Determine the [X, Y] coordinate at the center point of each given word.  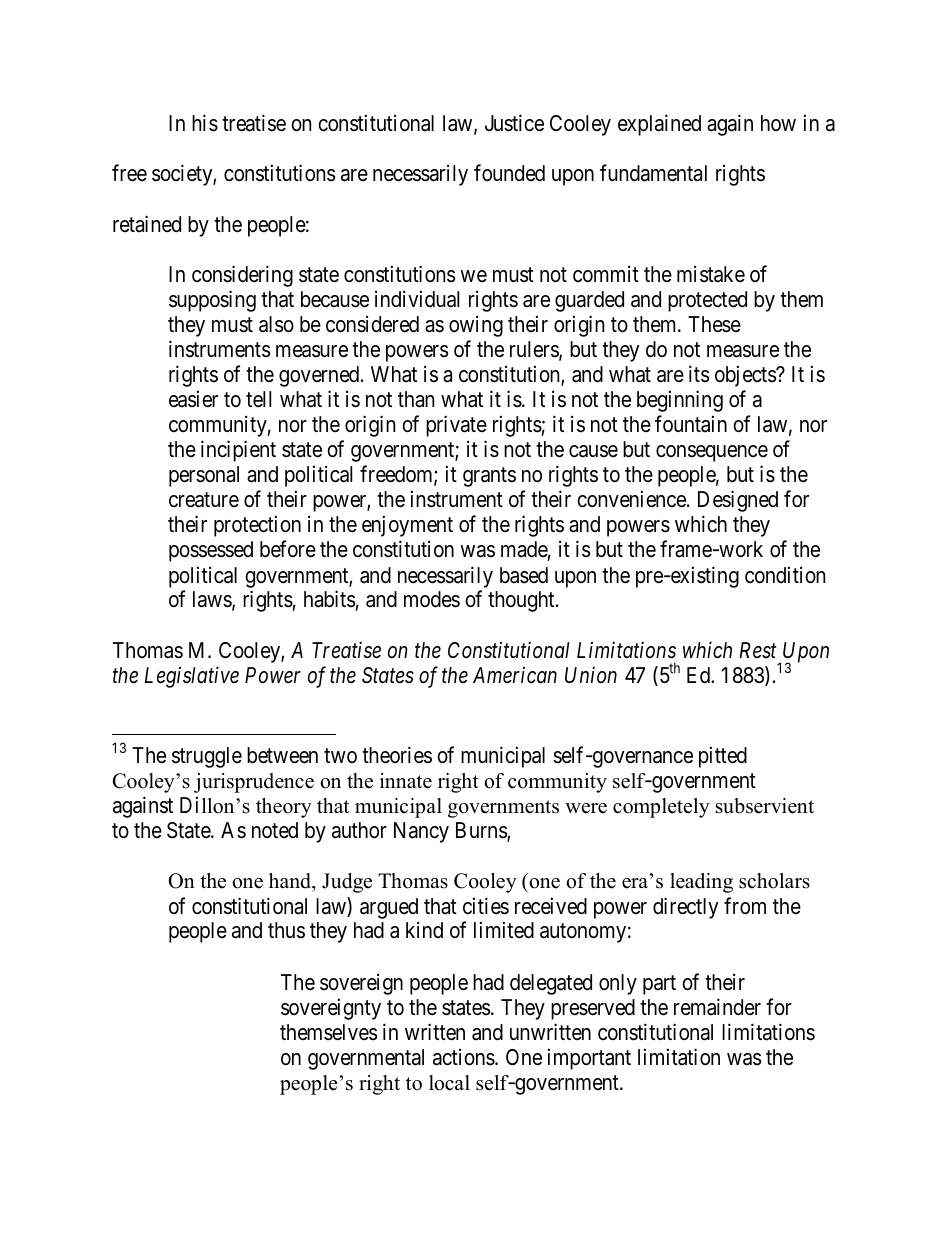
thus [286, 930]
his [205, 123]
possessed [211, 551]
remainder [717, 1007]
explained [659, 125]
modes [432, 599]
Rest [758, 650]
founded [509, 173]
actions [464, 1057]
